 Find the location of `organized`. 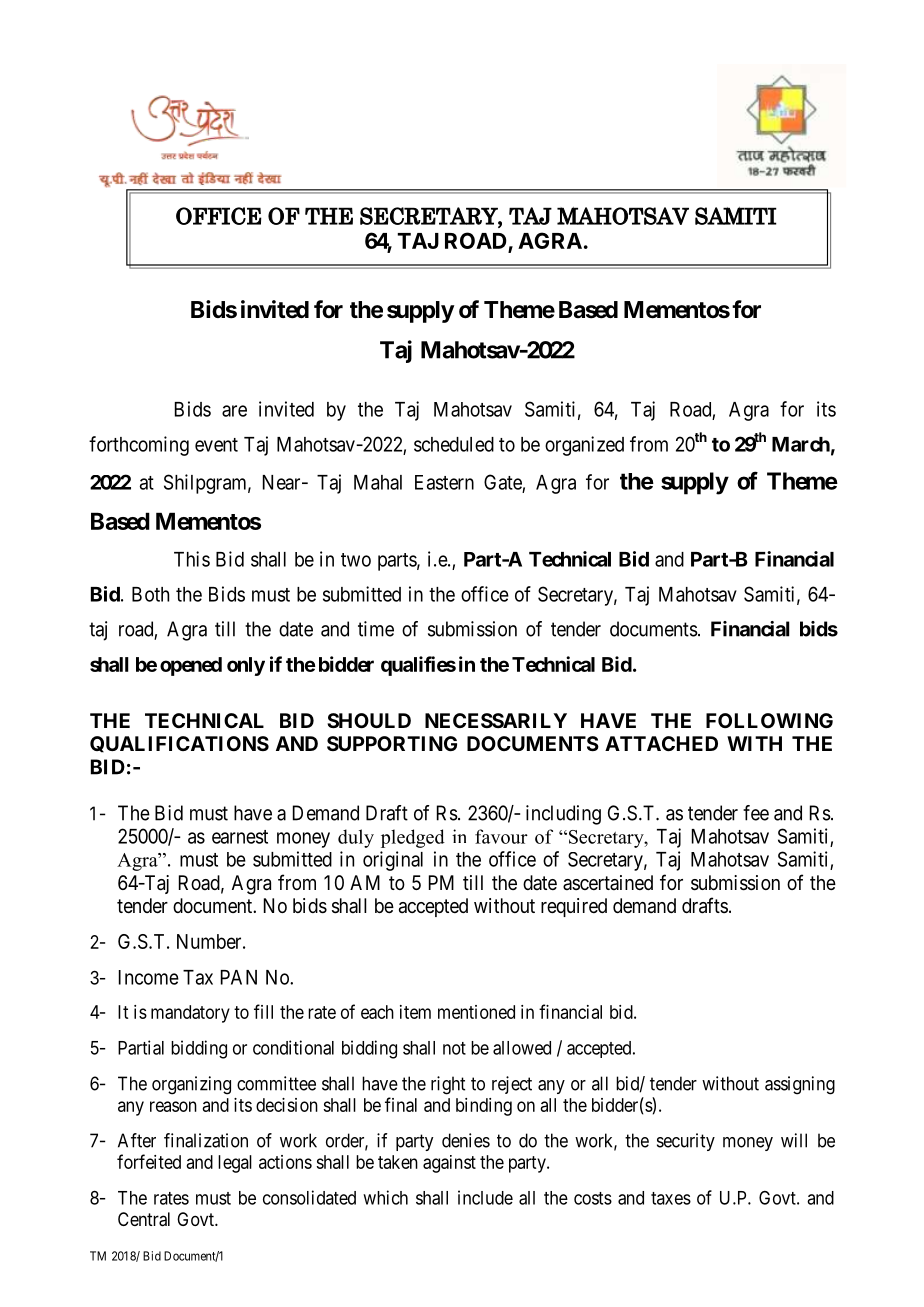

organized is located at coordinates (584, 446).
